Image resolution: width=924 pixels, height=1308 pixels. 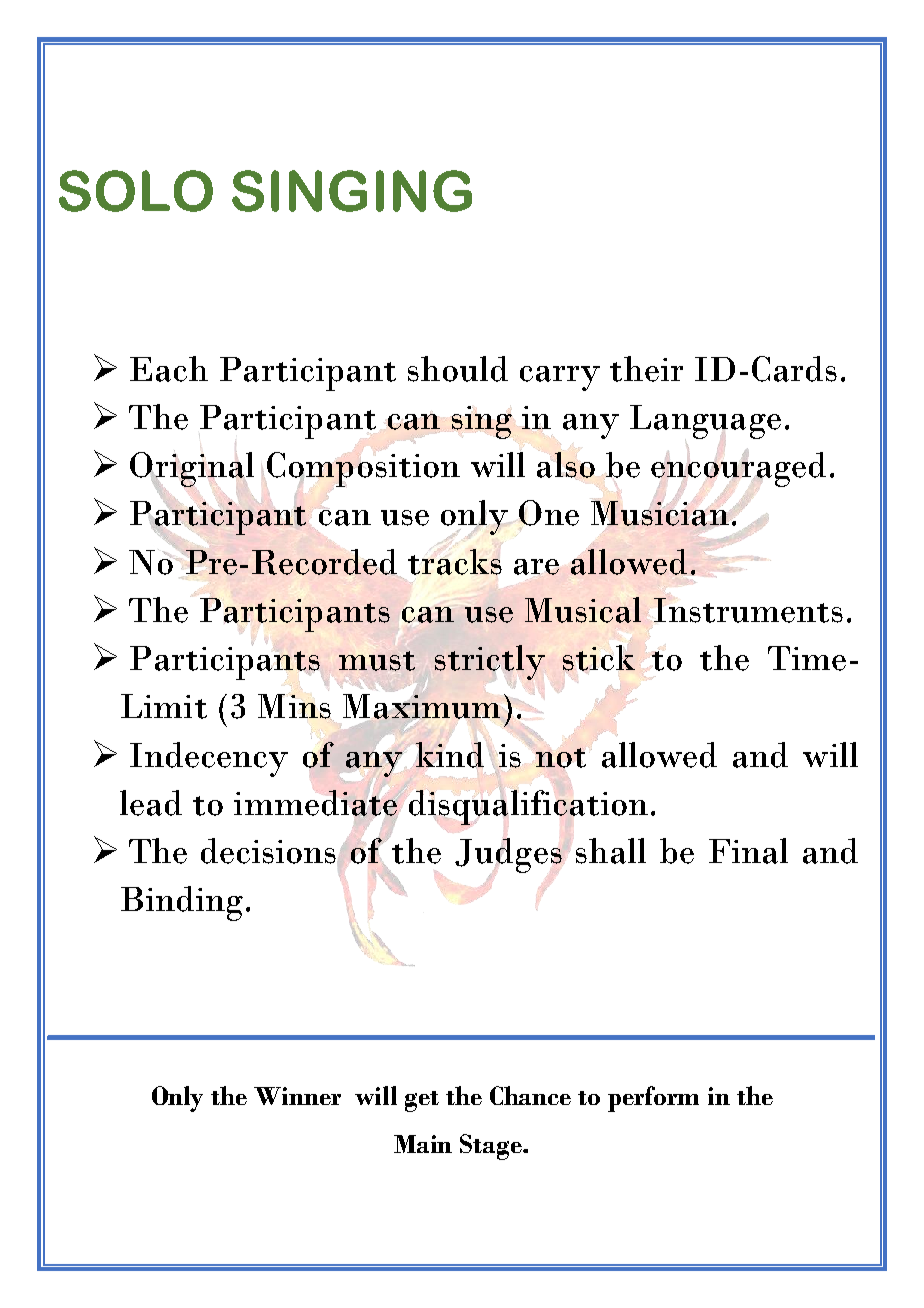 I want to click on their, so click(x=646, y=369).
